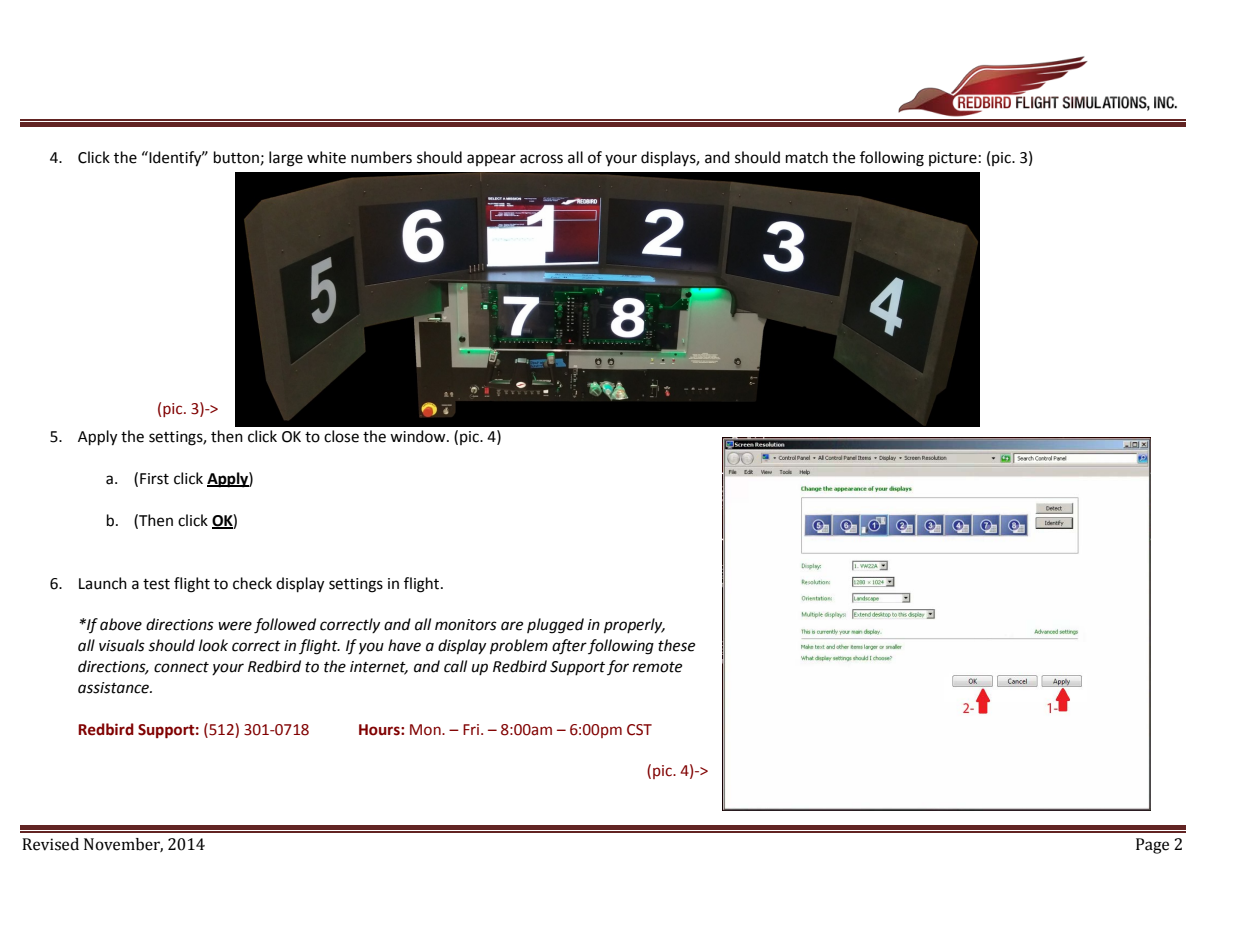  Describe the element at coordinates (114, 688) in the screenshot. I see `assistance` at that location.
